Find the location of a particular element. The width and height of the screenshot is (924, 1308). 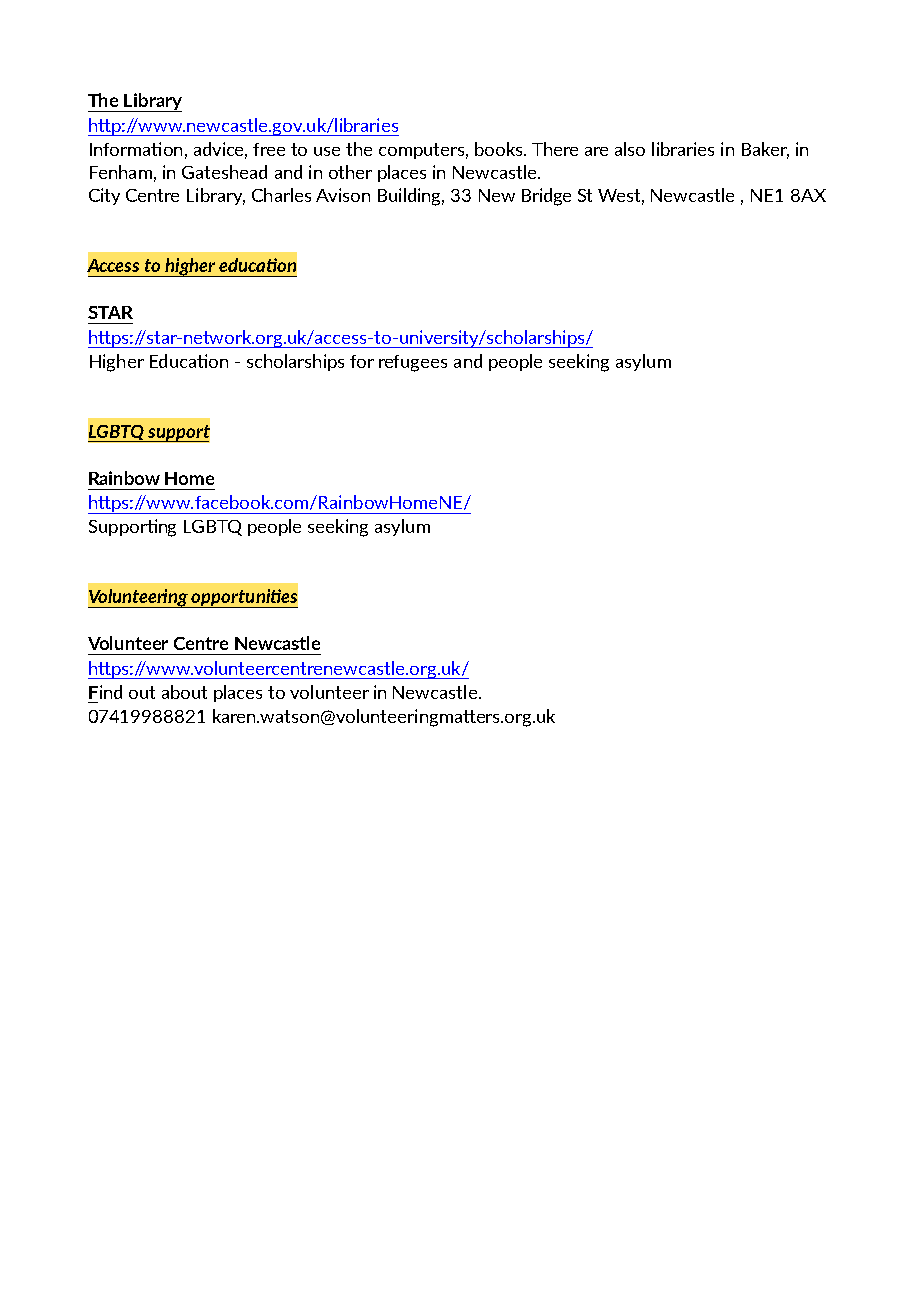

Gateshead is located at coordinates (224, 172).
